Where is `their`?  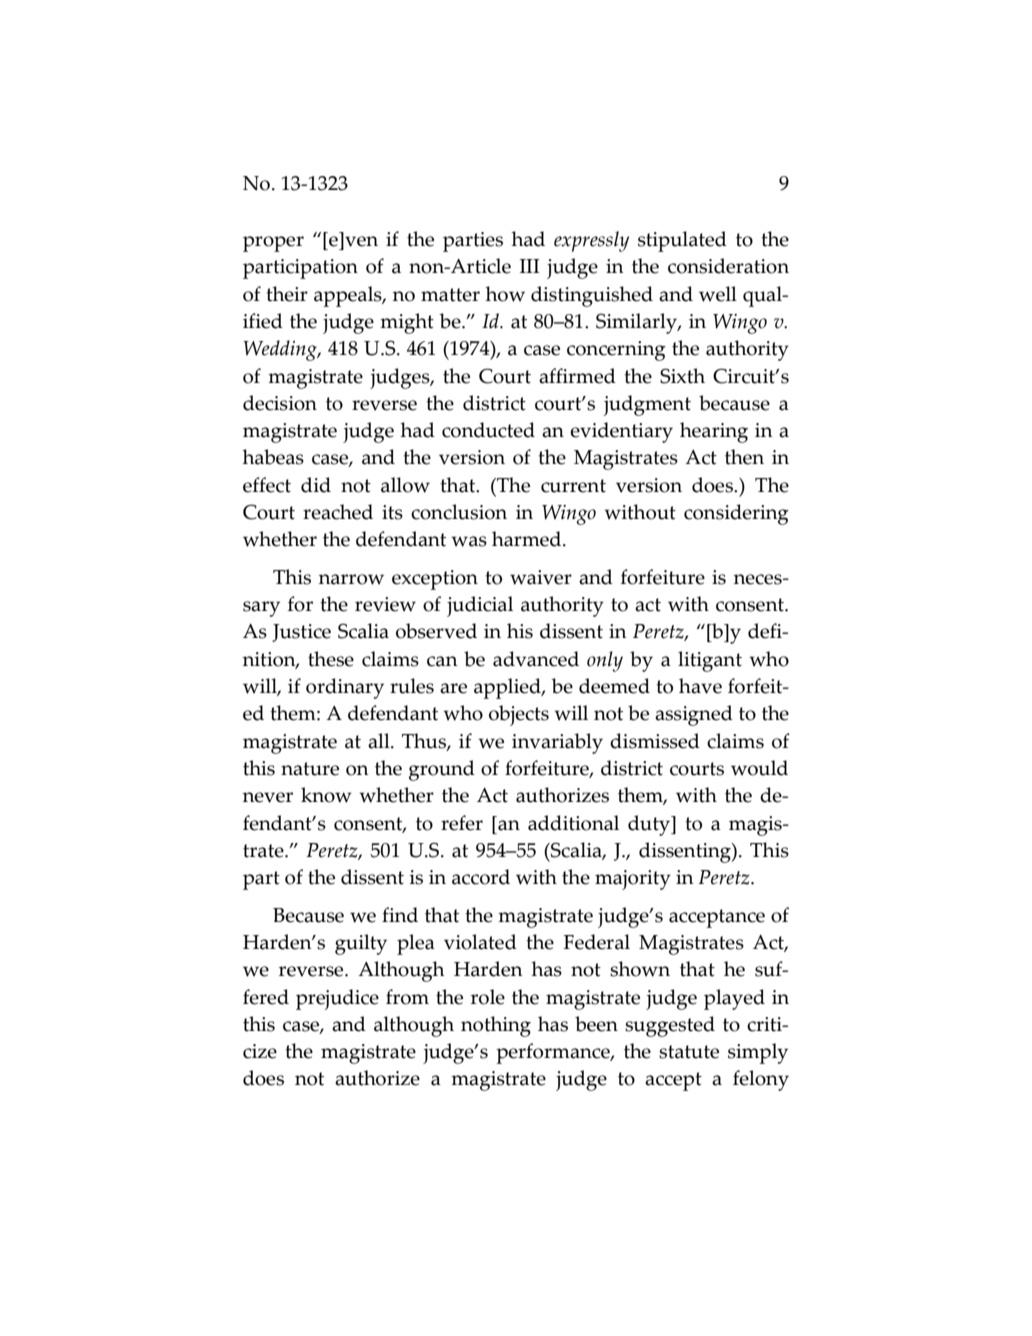 their is located at coordinates (287, 294).
